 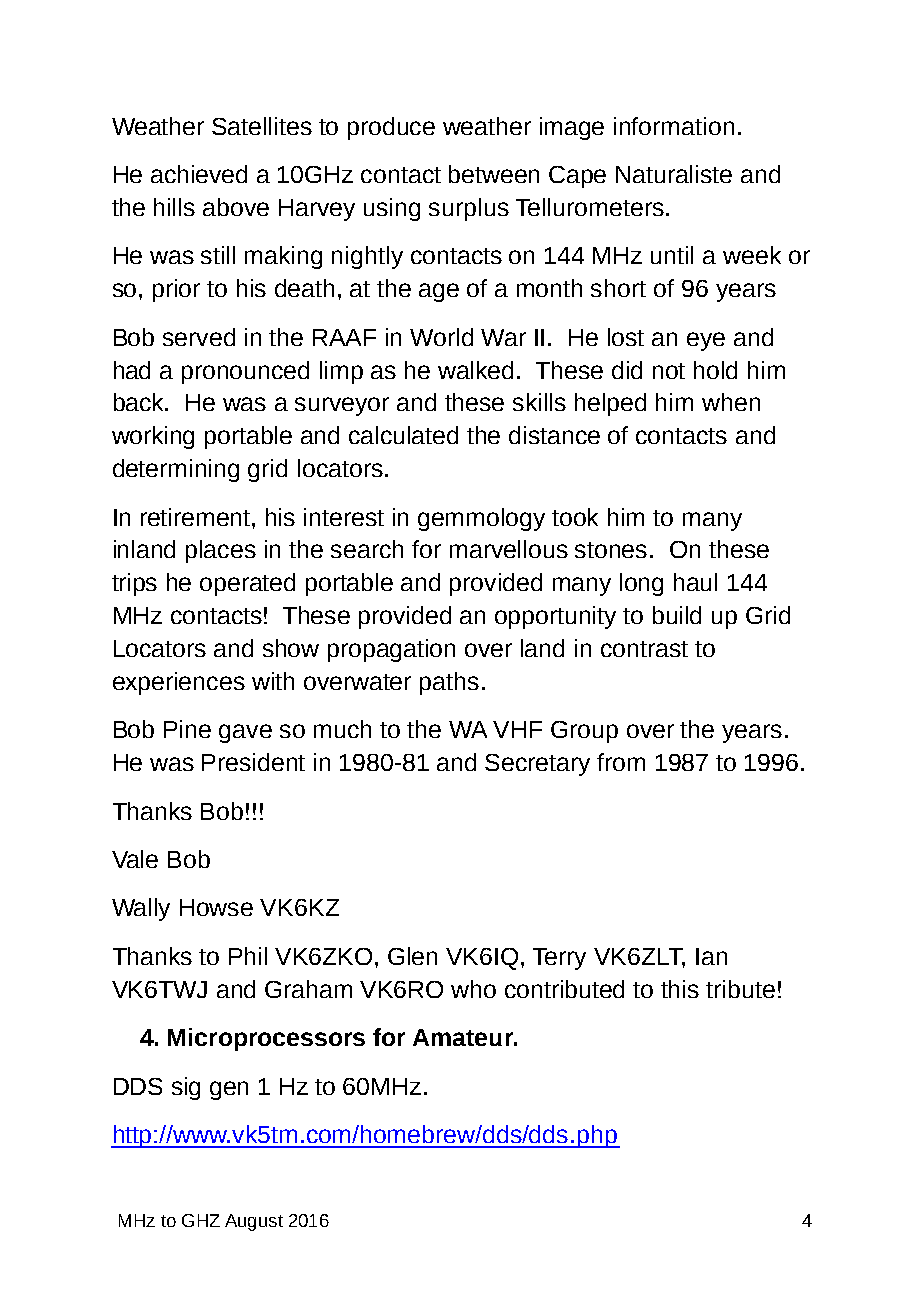 I want to click on experiences, so click(x=179, y=683).
